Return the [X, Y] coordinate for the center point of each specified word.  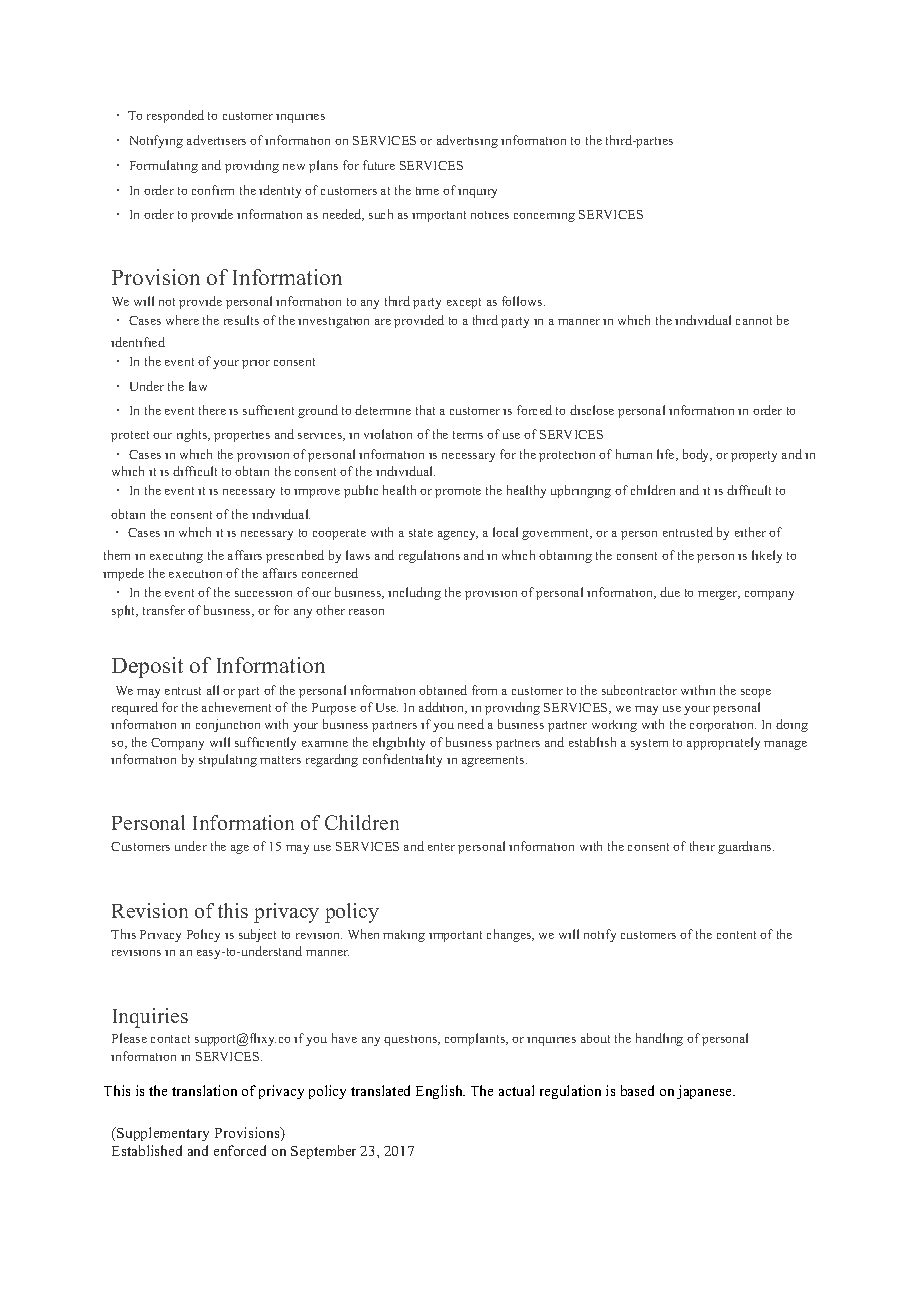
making [404, 936]
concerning [544, 217]
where [182, 320]
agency [458, 535]
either [750, 532]
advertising [467, 141]
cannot [754, 321]
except [464, 303]
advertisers [216, 140]
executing [176, 557]
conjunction [228, 725]
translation [204, 1090]
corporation [723, 726]
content [736, 935]
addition [443, 708]
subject [257, 935]
